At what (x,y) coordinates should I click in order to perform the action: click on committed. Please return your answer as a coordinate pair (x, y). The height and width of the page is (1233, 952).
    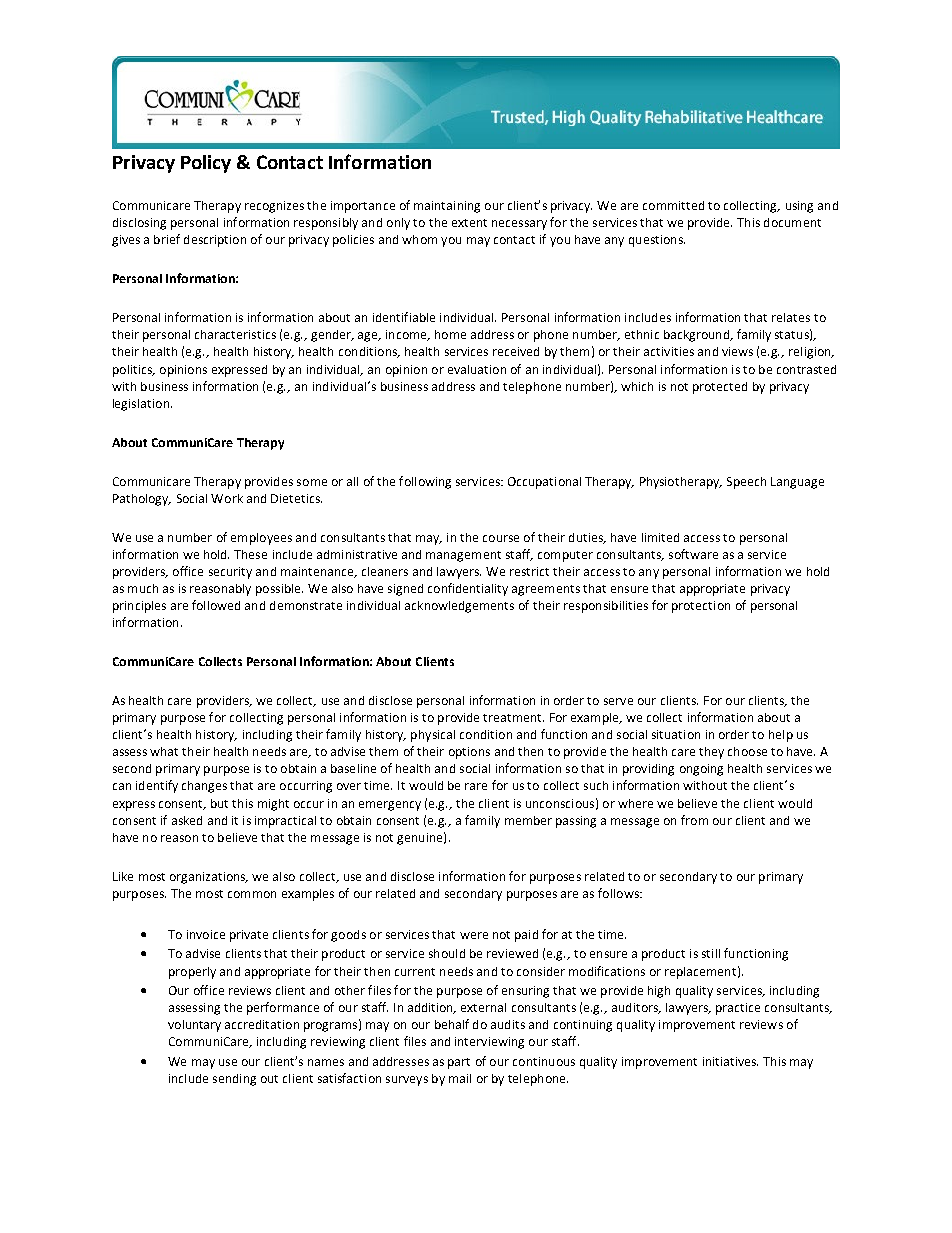
    Looking at the image, I should click on (673, 205).
